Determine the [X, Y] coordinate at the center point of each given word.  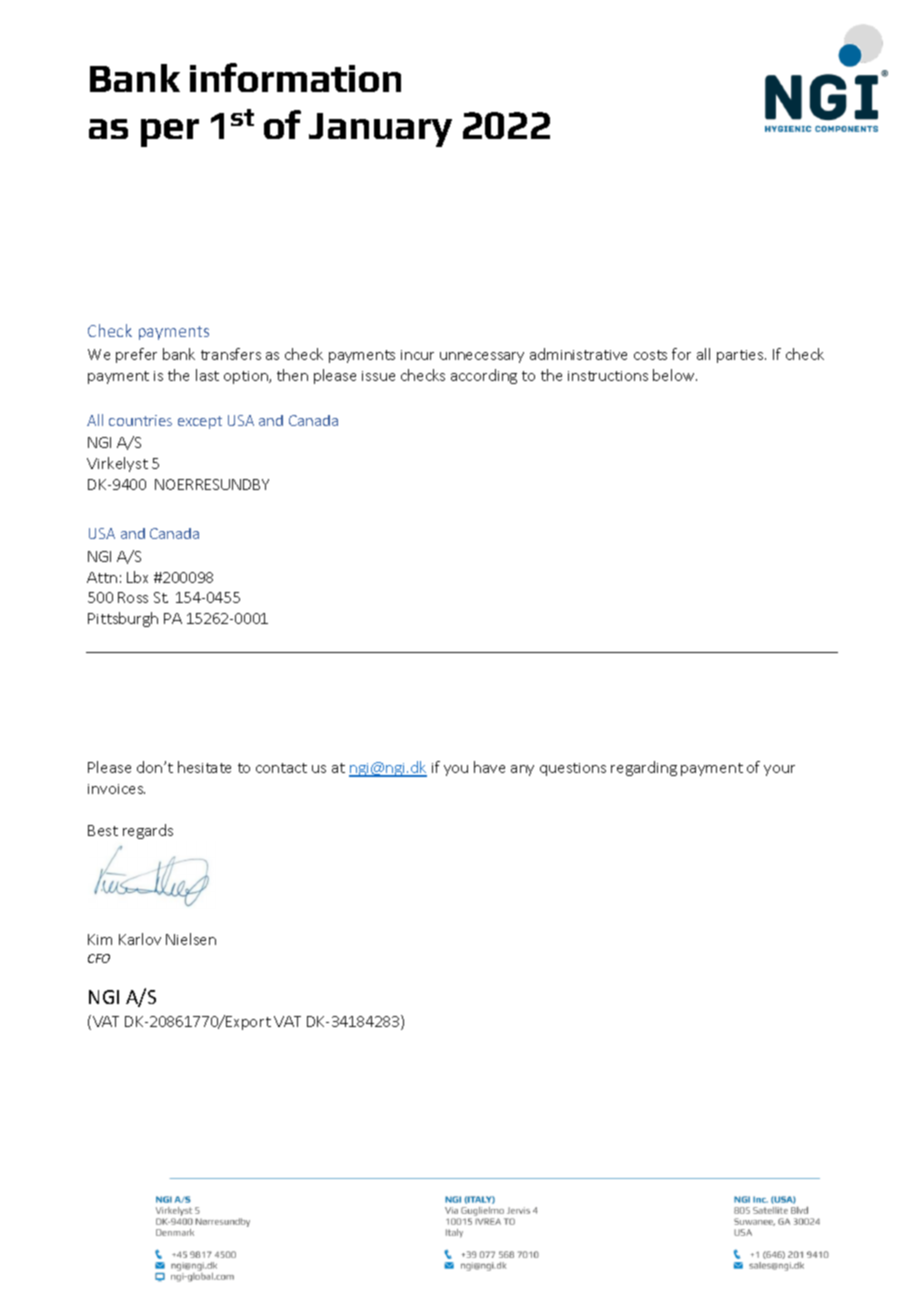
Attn [102, 577]
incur [417, 355]
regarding [644, 768]
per [170, 133]
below [675, 375]
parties [741, 356]
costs [650, 355]
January [380, 130]
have [489, 767]
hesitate [204, 767]
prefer [136, 355]
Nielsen [191, 939]
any [522, 770]
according [484, 376]
